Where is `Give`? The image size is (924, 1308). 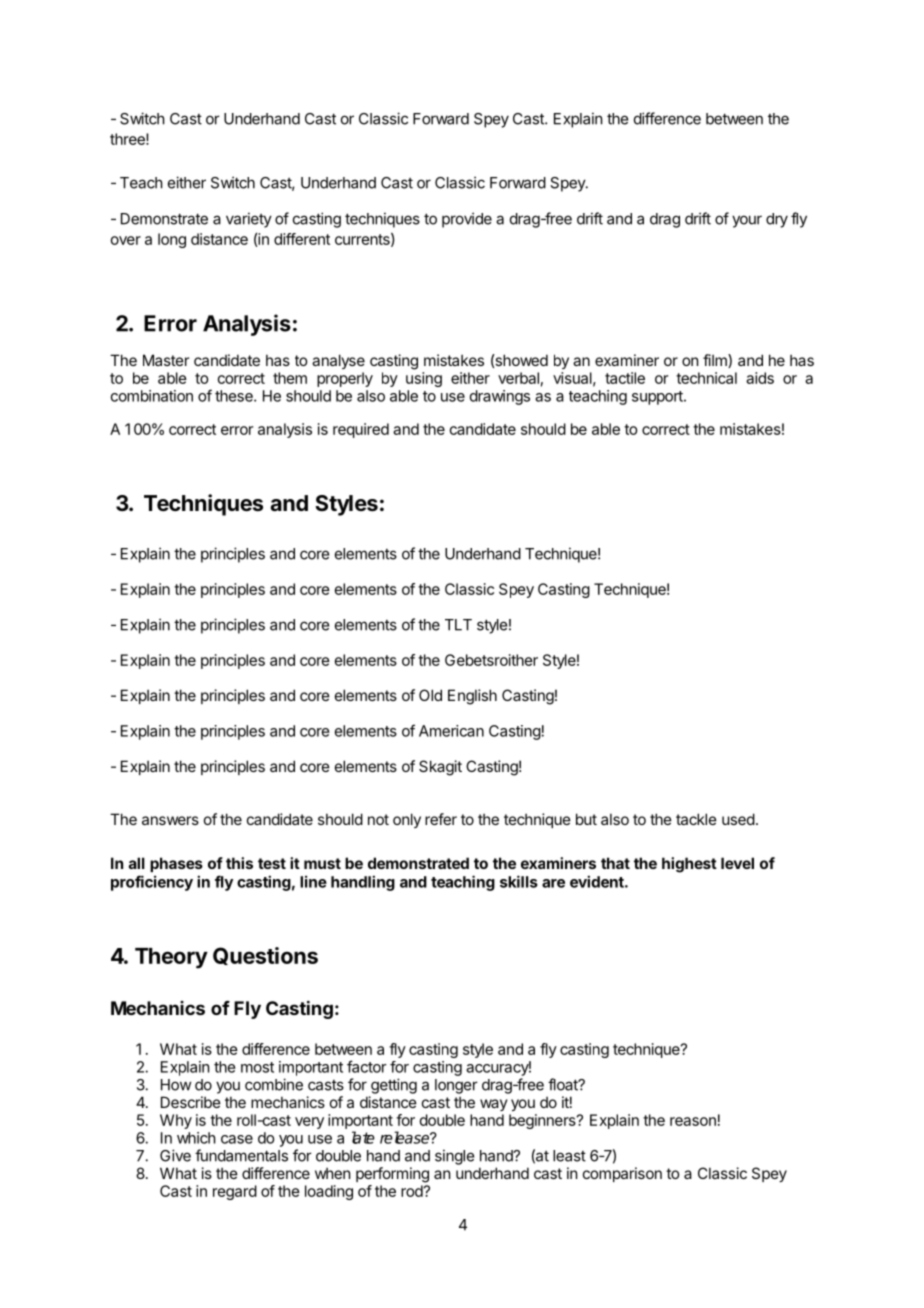 Give is located at coordinates (175, 1155).
